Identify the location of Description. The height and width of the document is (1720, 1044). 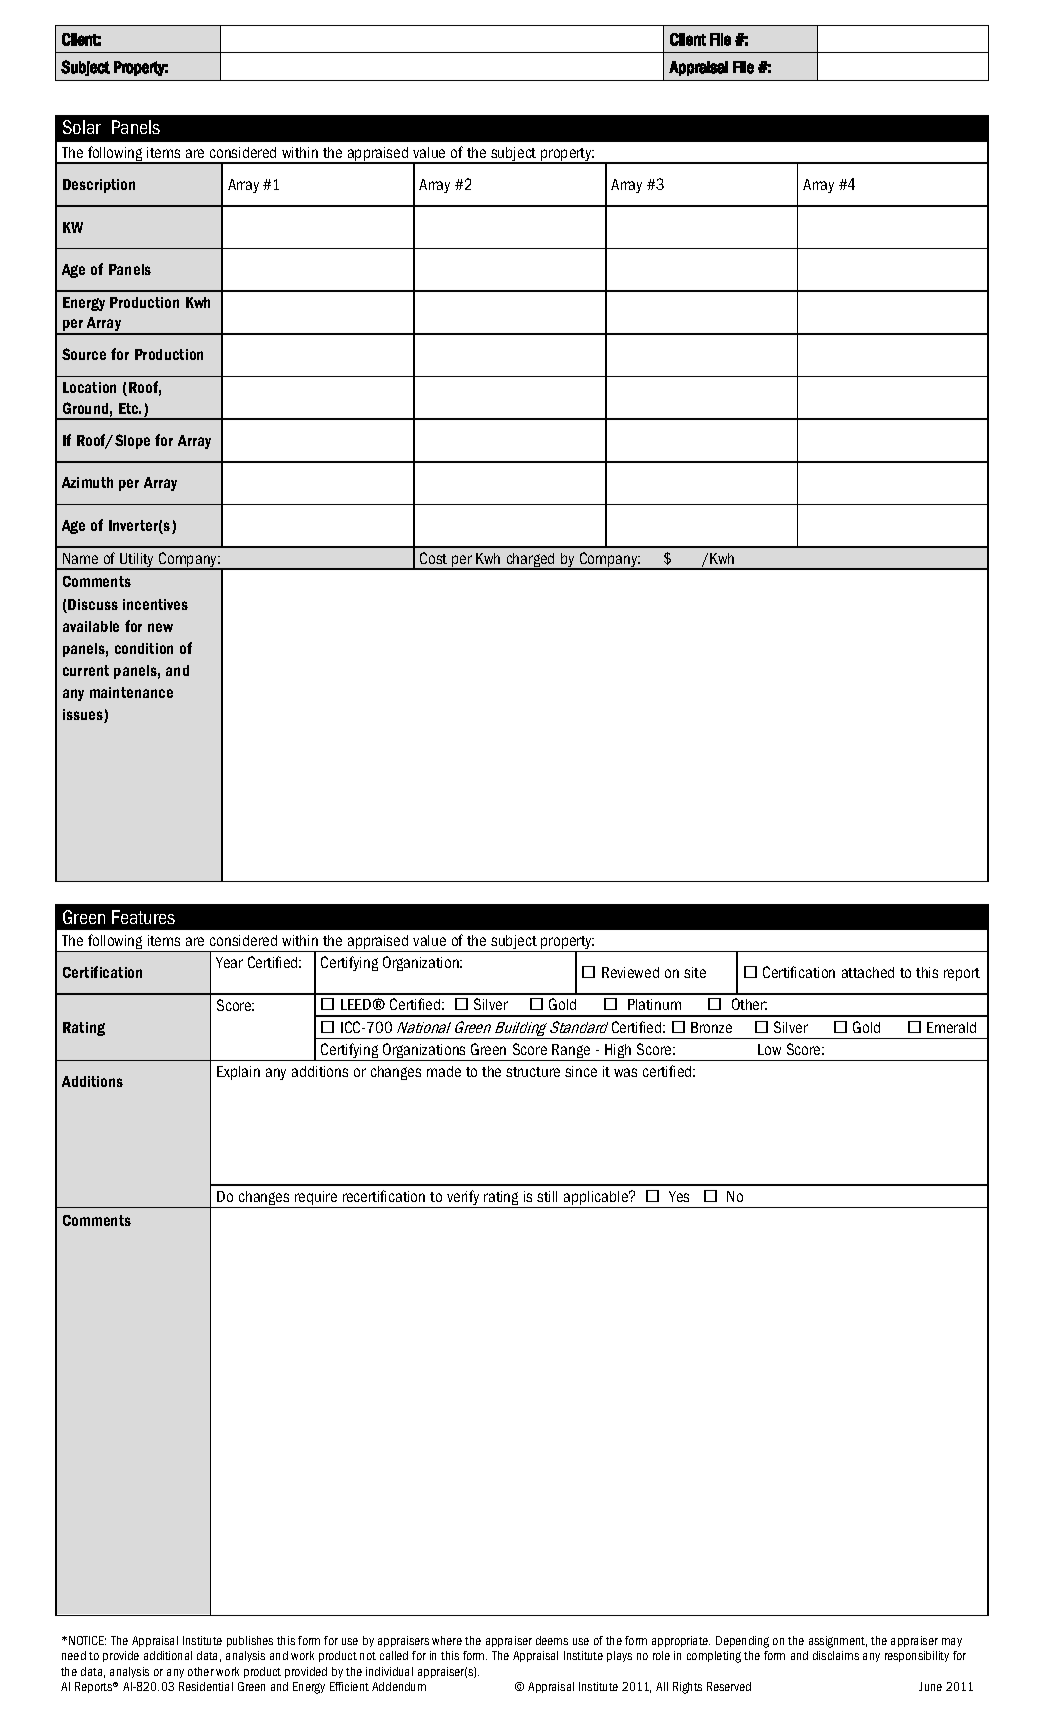
(99, 186).
